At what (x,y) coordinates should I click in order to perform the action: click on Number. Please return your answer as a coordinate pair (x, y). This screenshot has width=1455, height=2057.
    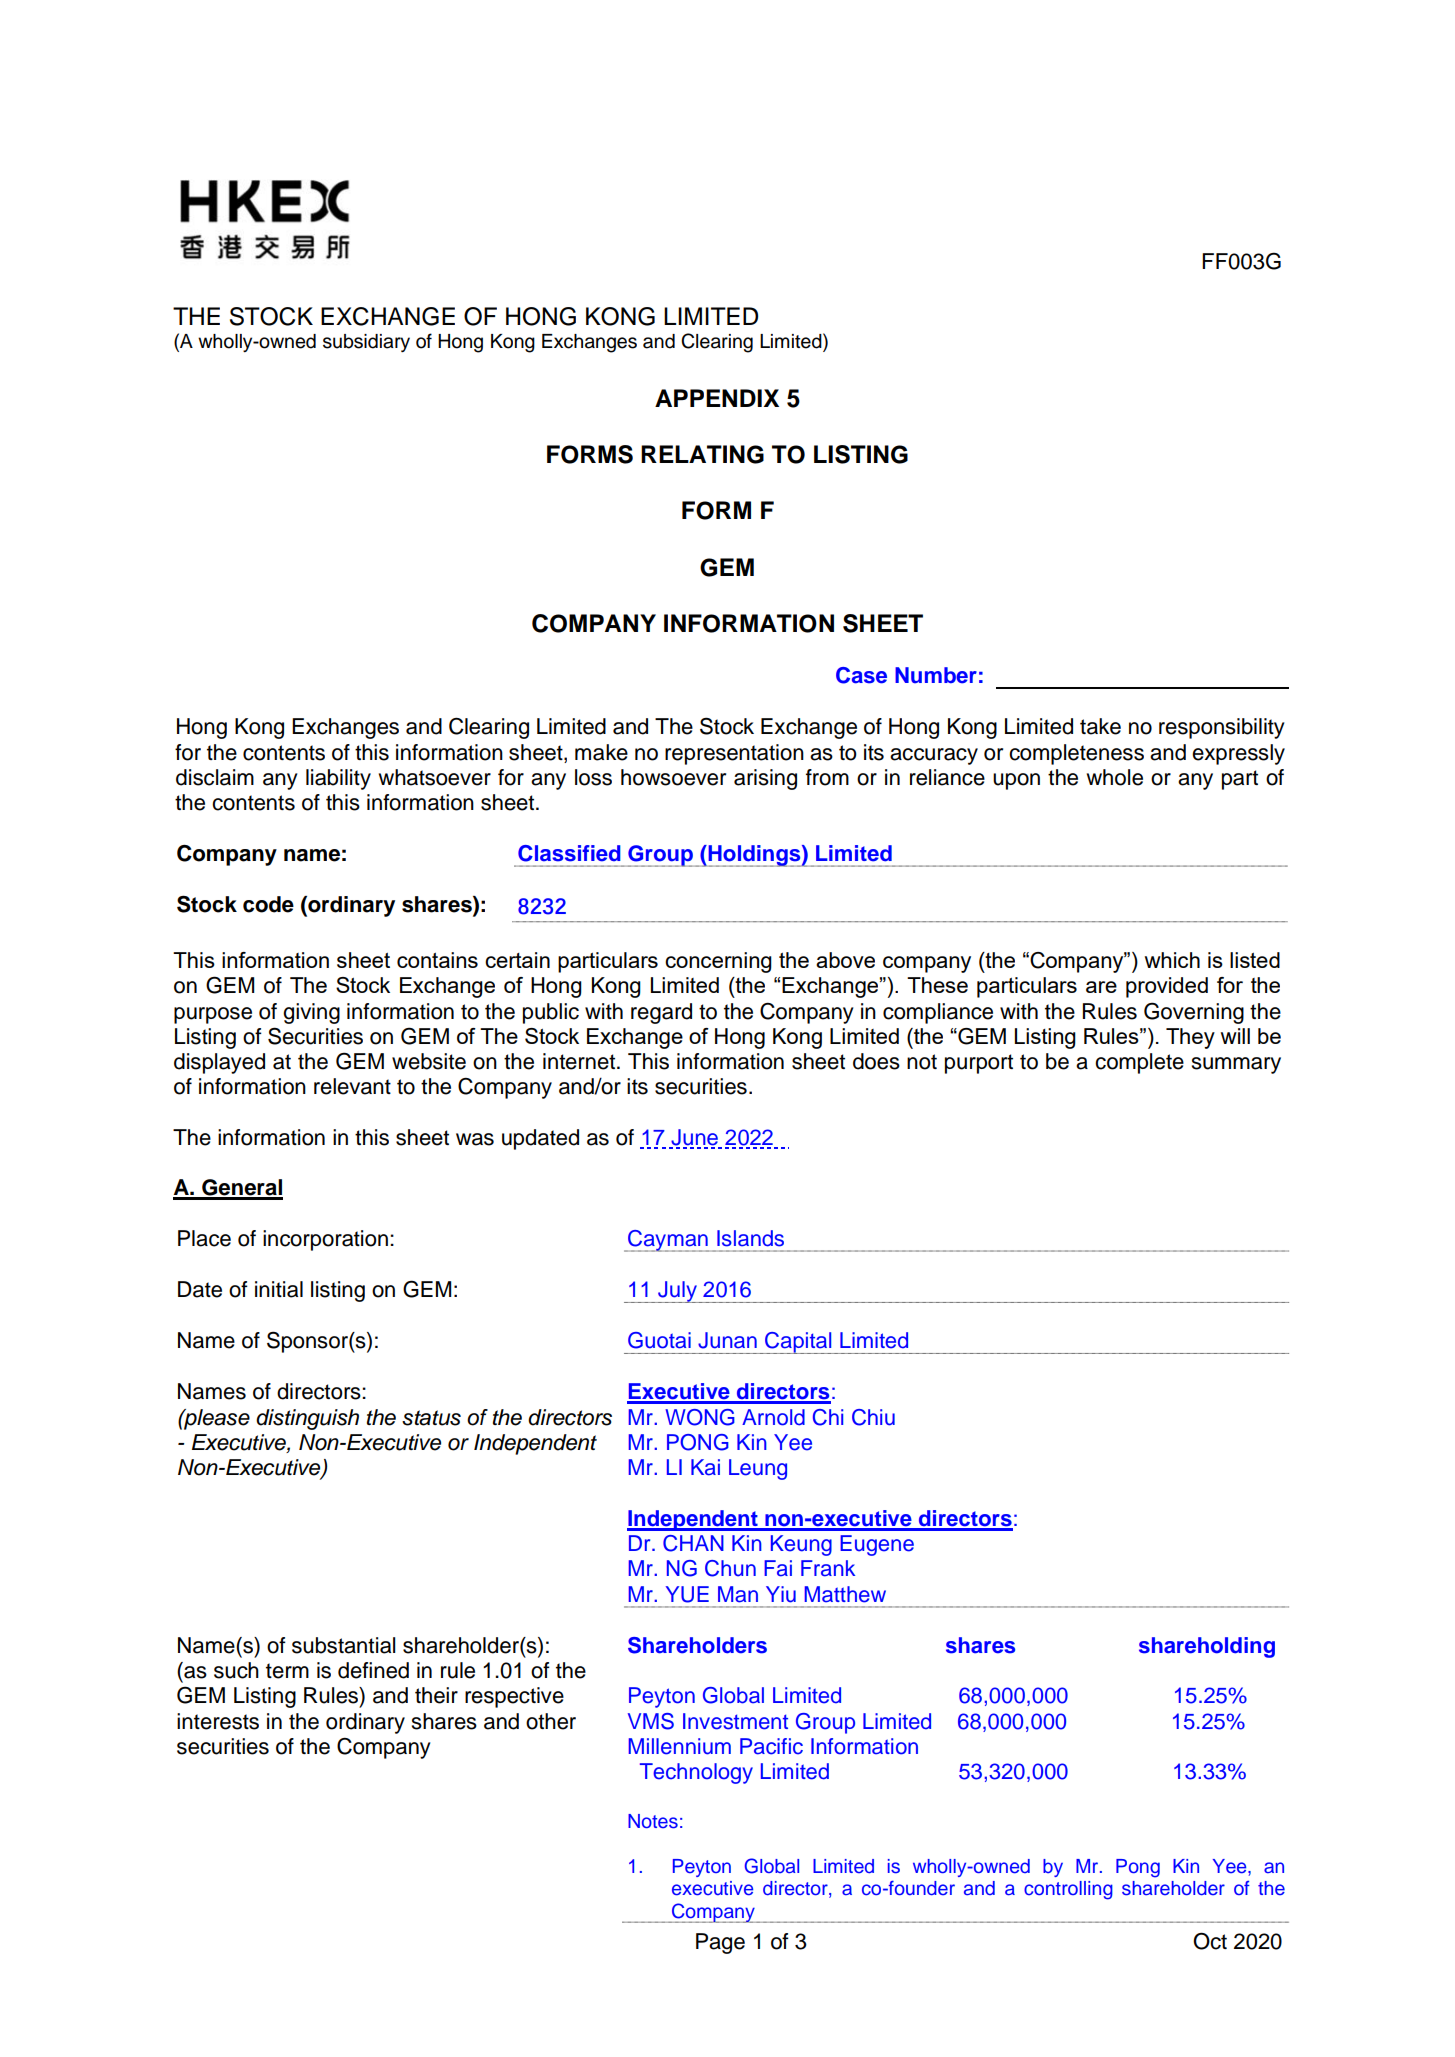
    Looking at the image, I should click on (936, 675).
